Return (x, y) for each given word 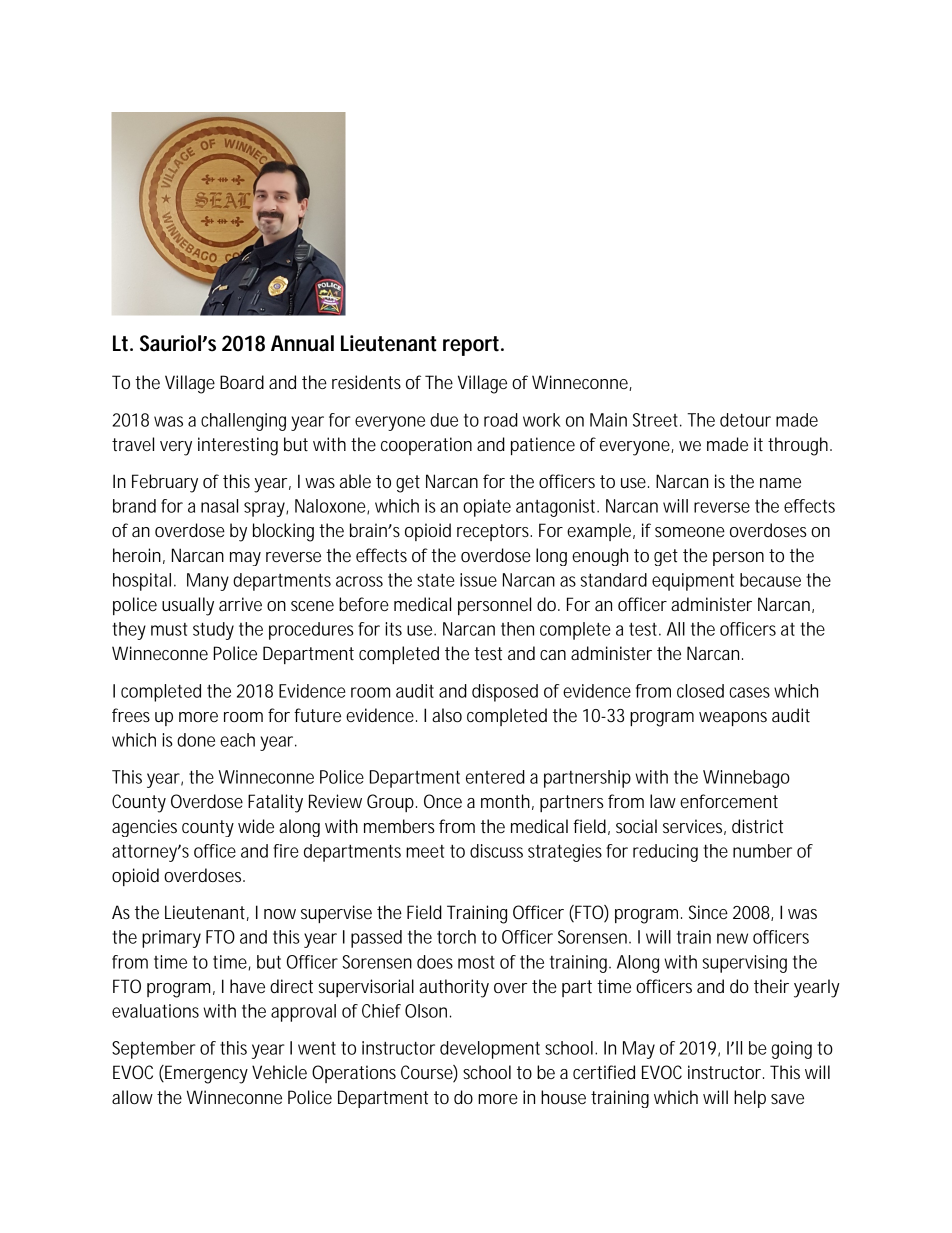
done (196, 740)
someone (690, 532)
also (447, 715)
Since (708, 912)
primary (171, 939)
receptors (494, 532)
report (473, 346)
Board (242, 382)
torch (456, 937)
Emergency (205, 1074)
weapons (733, 719)
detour (745, 420)
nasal (219, 506)
